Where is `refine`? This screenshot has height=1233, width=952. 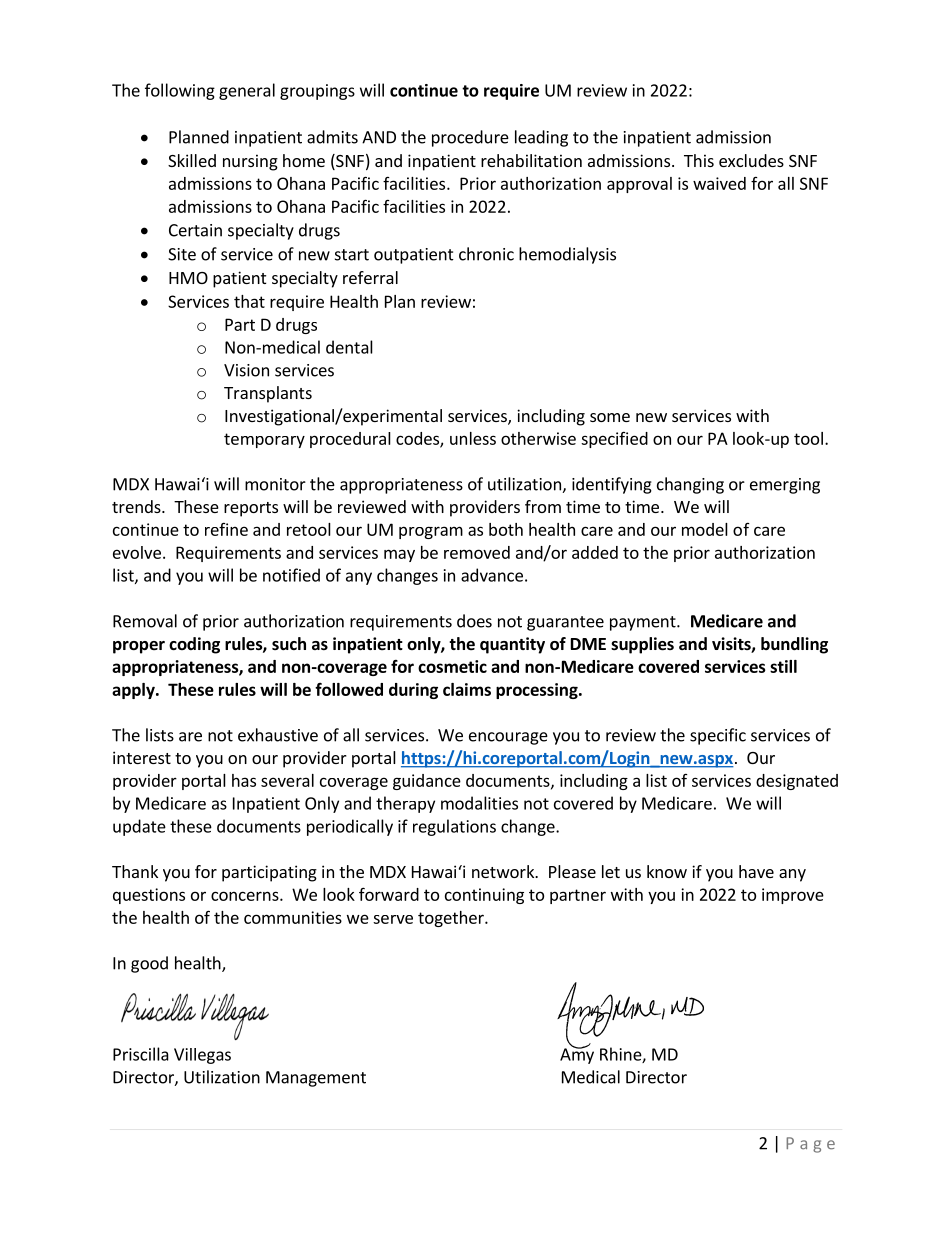
refine is located at coordinates (226, 529).
